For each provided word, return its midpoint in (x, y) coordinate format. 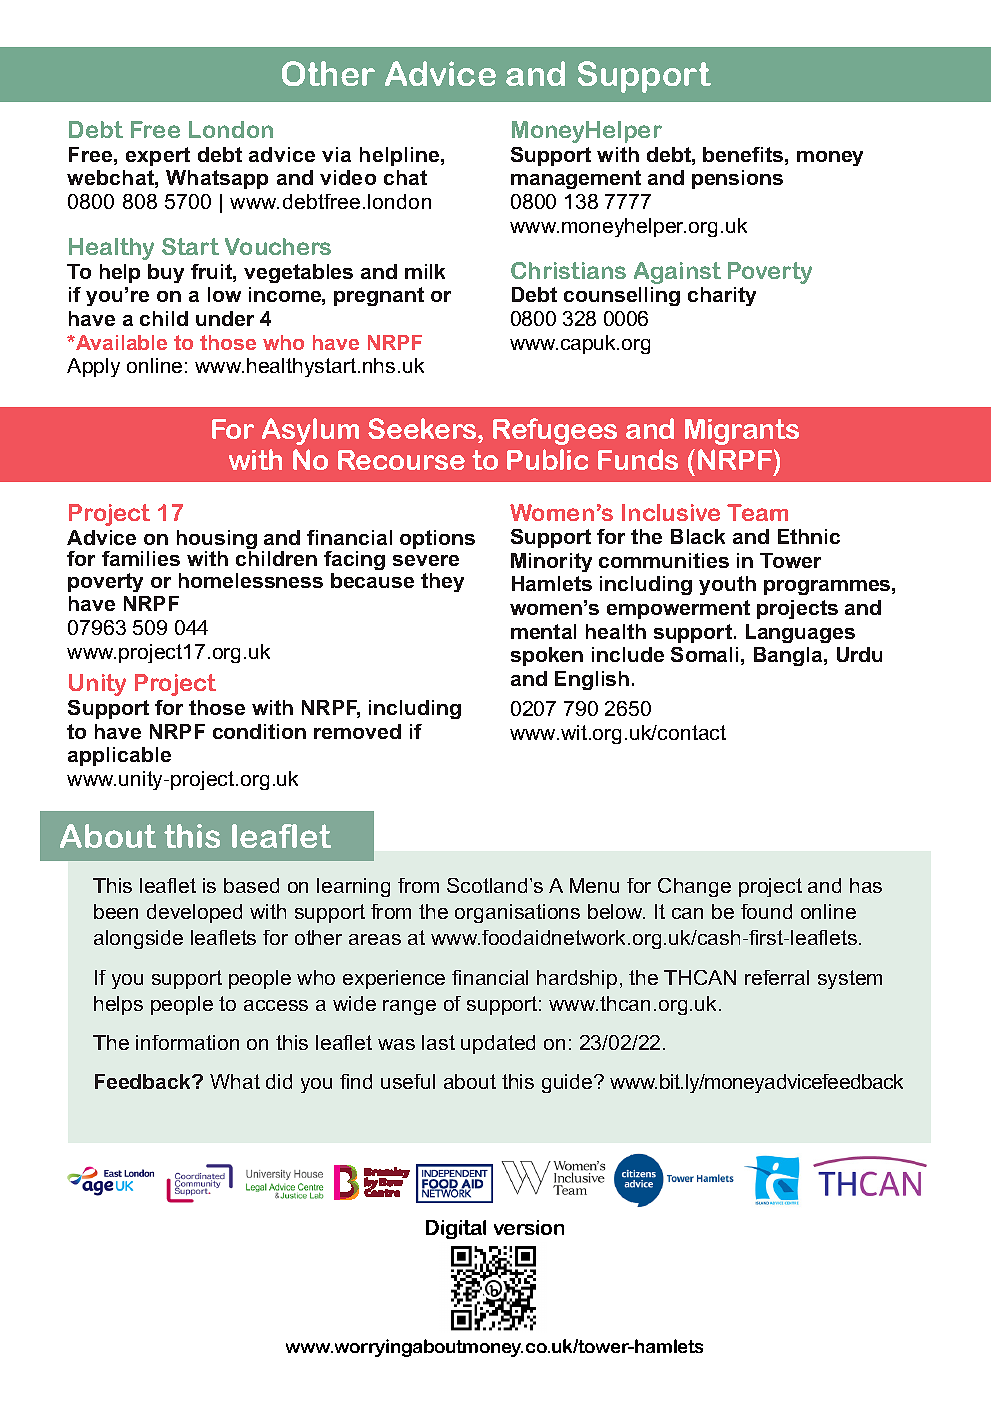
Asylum (310, 431)
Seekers (423, 428)
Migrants (742, 432)
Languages (800, 633)
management (576, 179)
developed (194, 913)
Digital (456, 1229)
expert (158, 156)
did (279, 1081)
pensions (737, 179)
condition (259, 731)
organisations (517, 913)
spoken (547, 656)
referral (777, 977)
